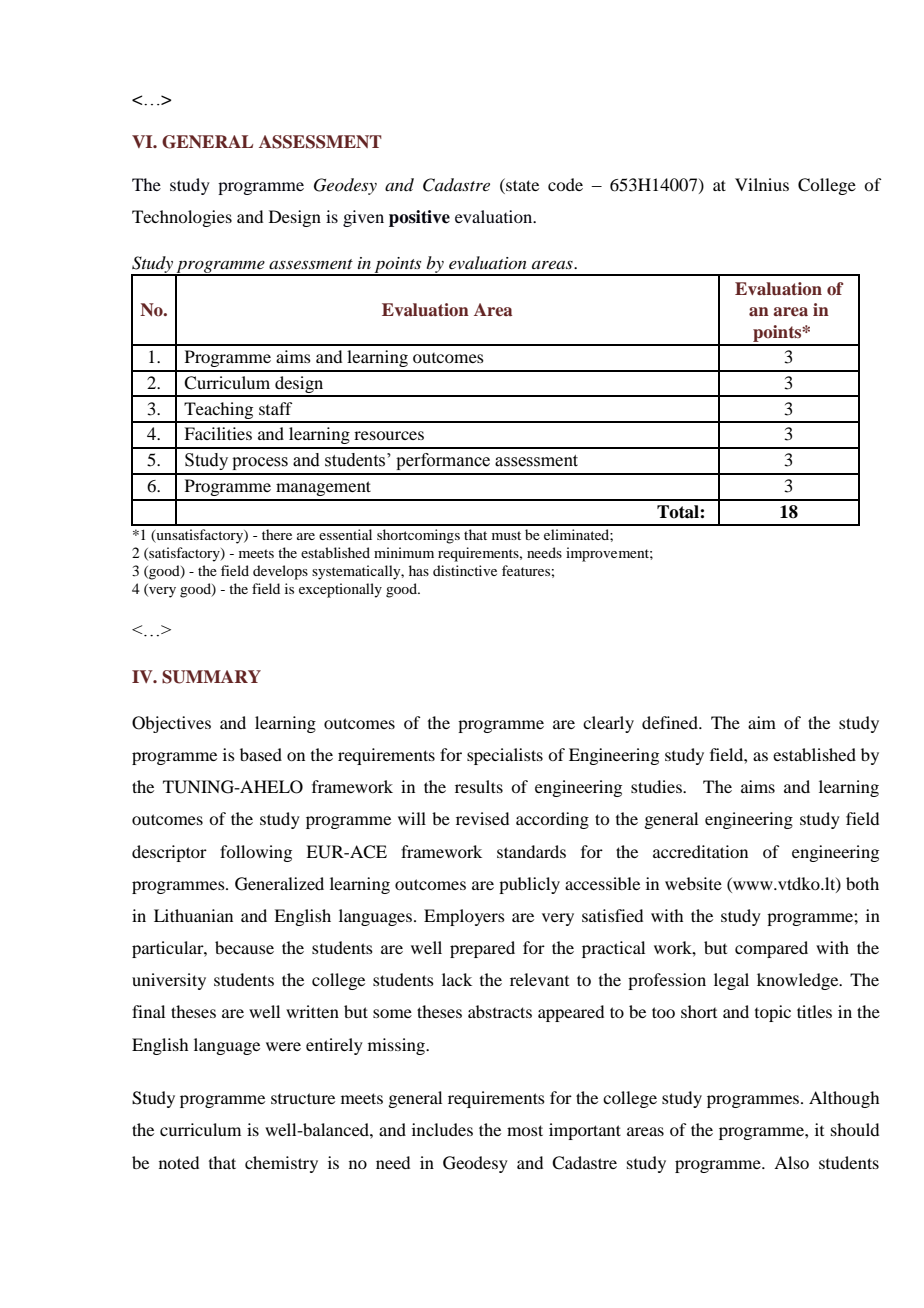 This page has height=1308, width=924. I want to click on defined, so click(671, 722).
